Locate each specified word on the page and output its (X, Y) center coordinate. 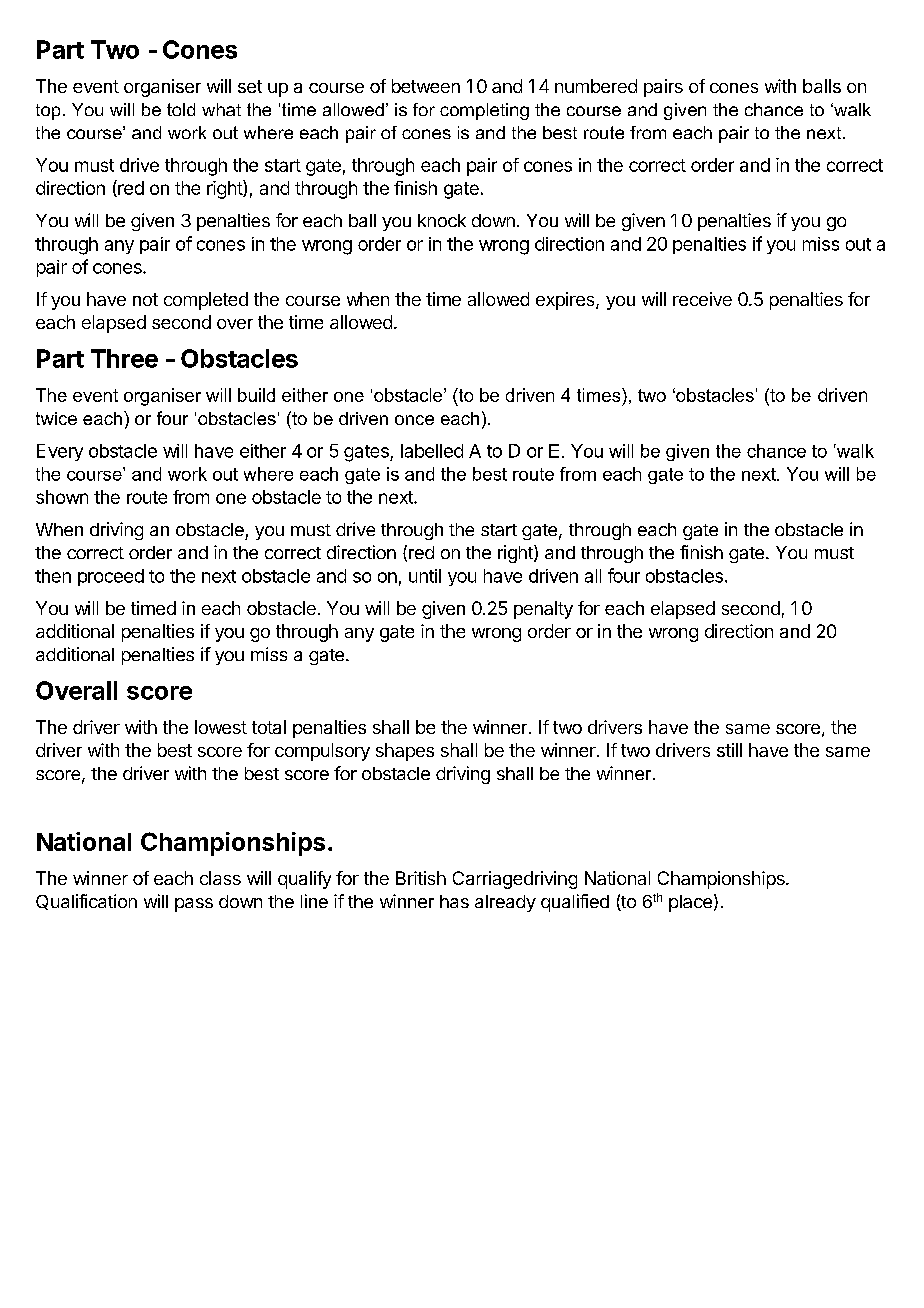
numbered (596, 86)
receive (702, 299)
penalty (543, 610)
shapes (405, 752)
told (181, 109)
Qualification (86, 902)
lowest (221, 727)
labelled (432, 451)
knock (442, 220)
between (426, 86)
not (145, 299)
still (729, 750)
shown (62, 497)
